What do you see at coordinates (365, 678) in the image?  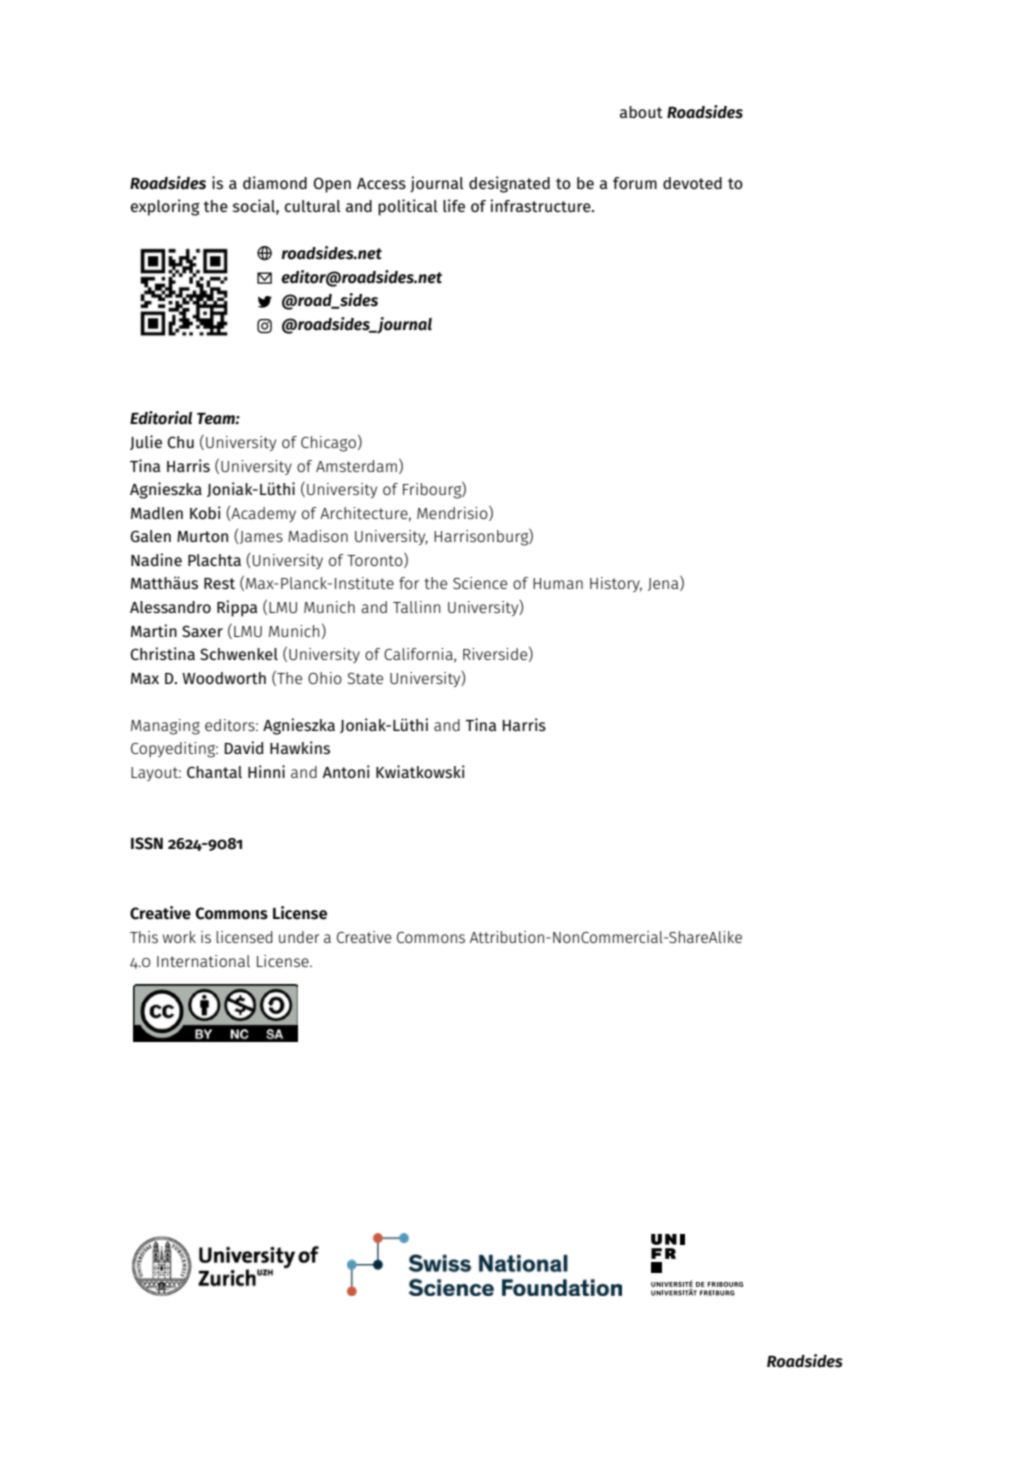 I see `State` at bounding box center [365, 678].
